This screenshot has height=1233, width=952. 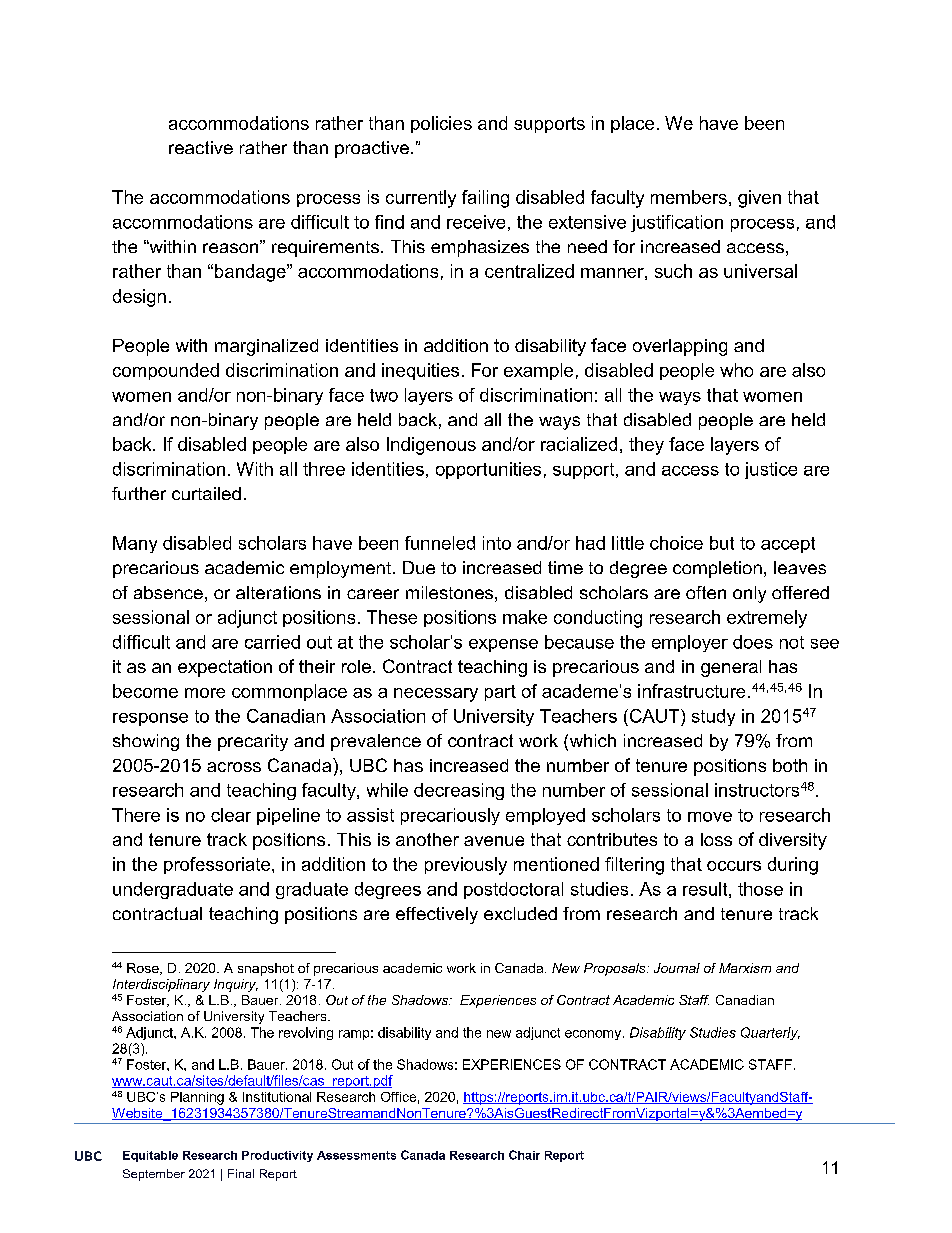 What do you see at coordinates (241, 1173) in the screenshot?
I see `Final` at bounding box center [241, 1173].
